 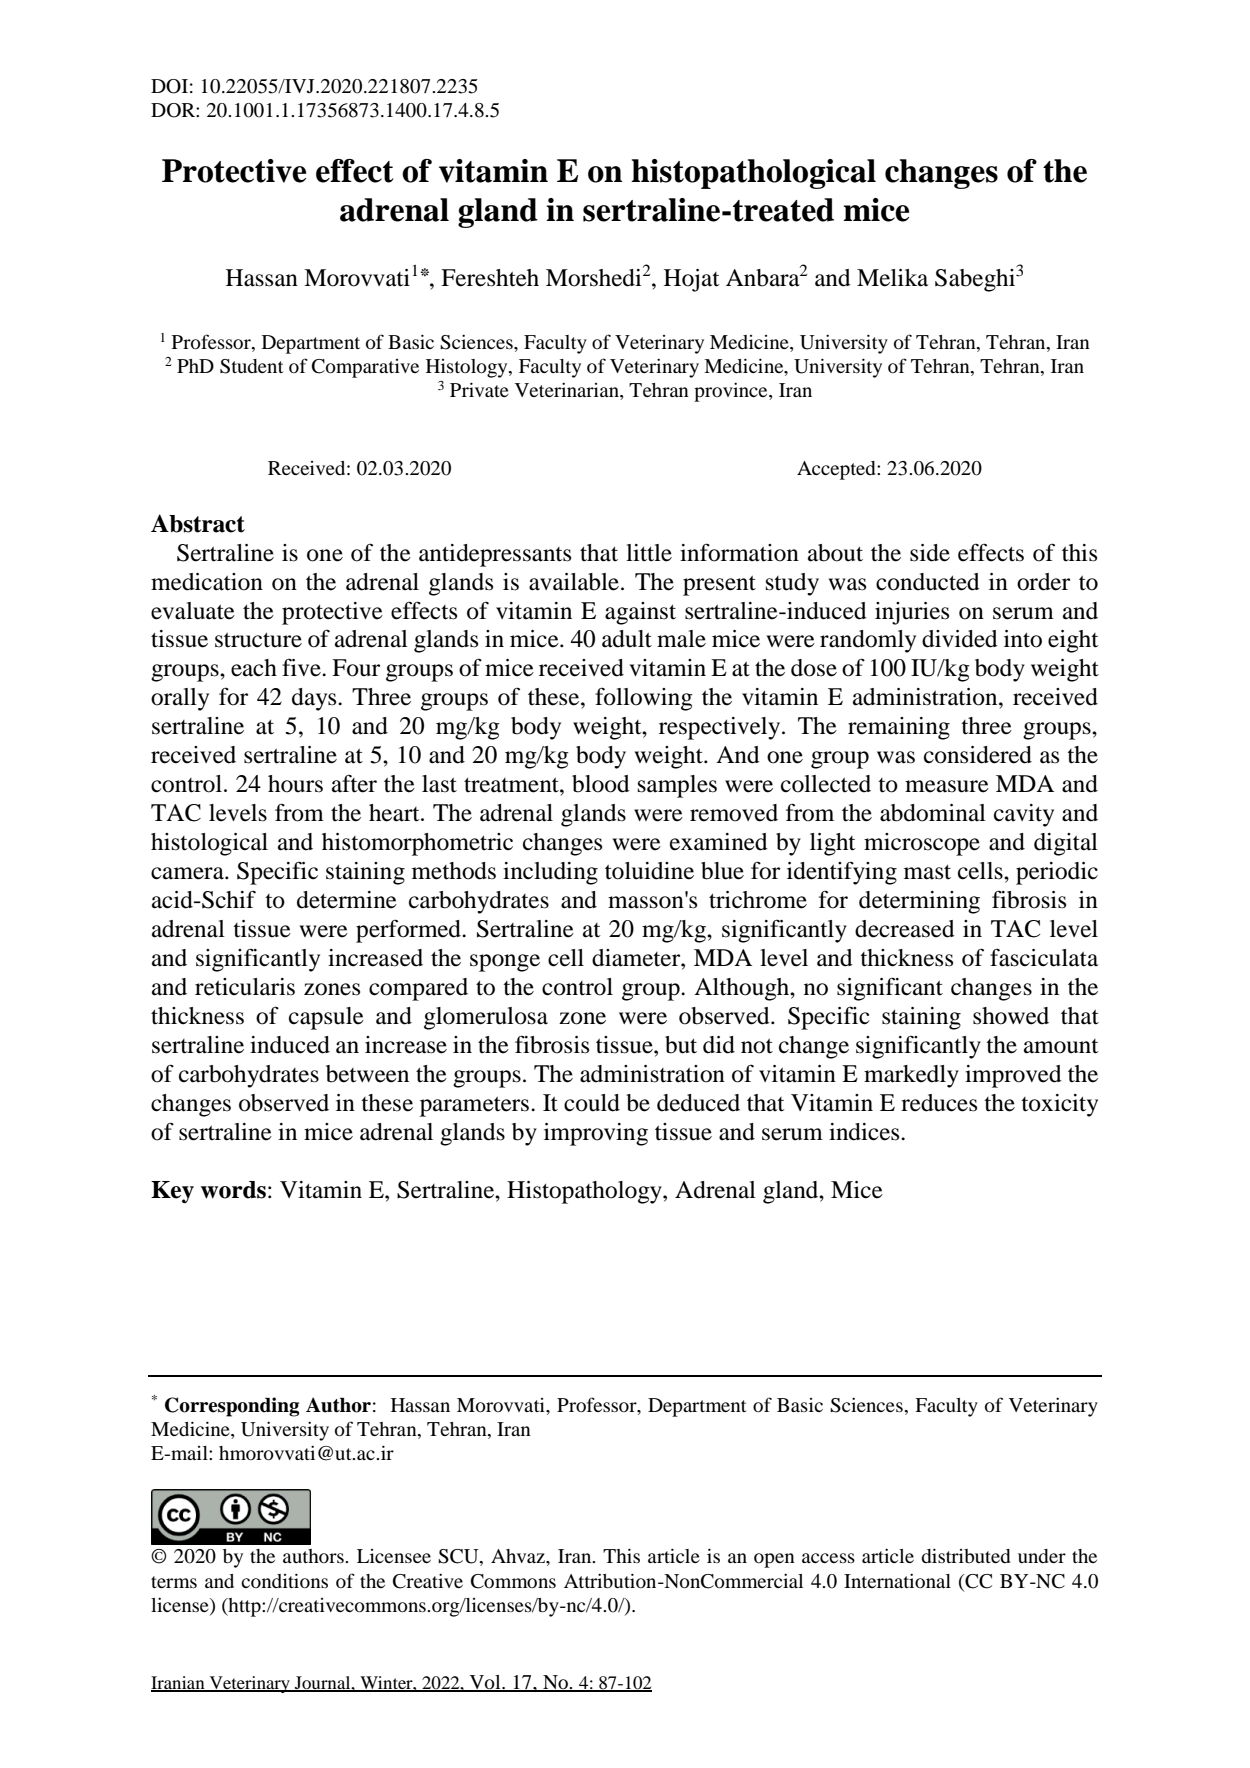 What do you see at coordinates (1011, 1016) in the document?
I see `showed` at bounding box center [1011, 1016].
